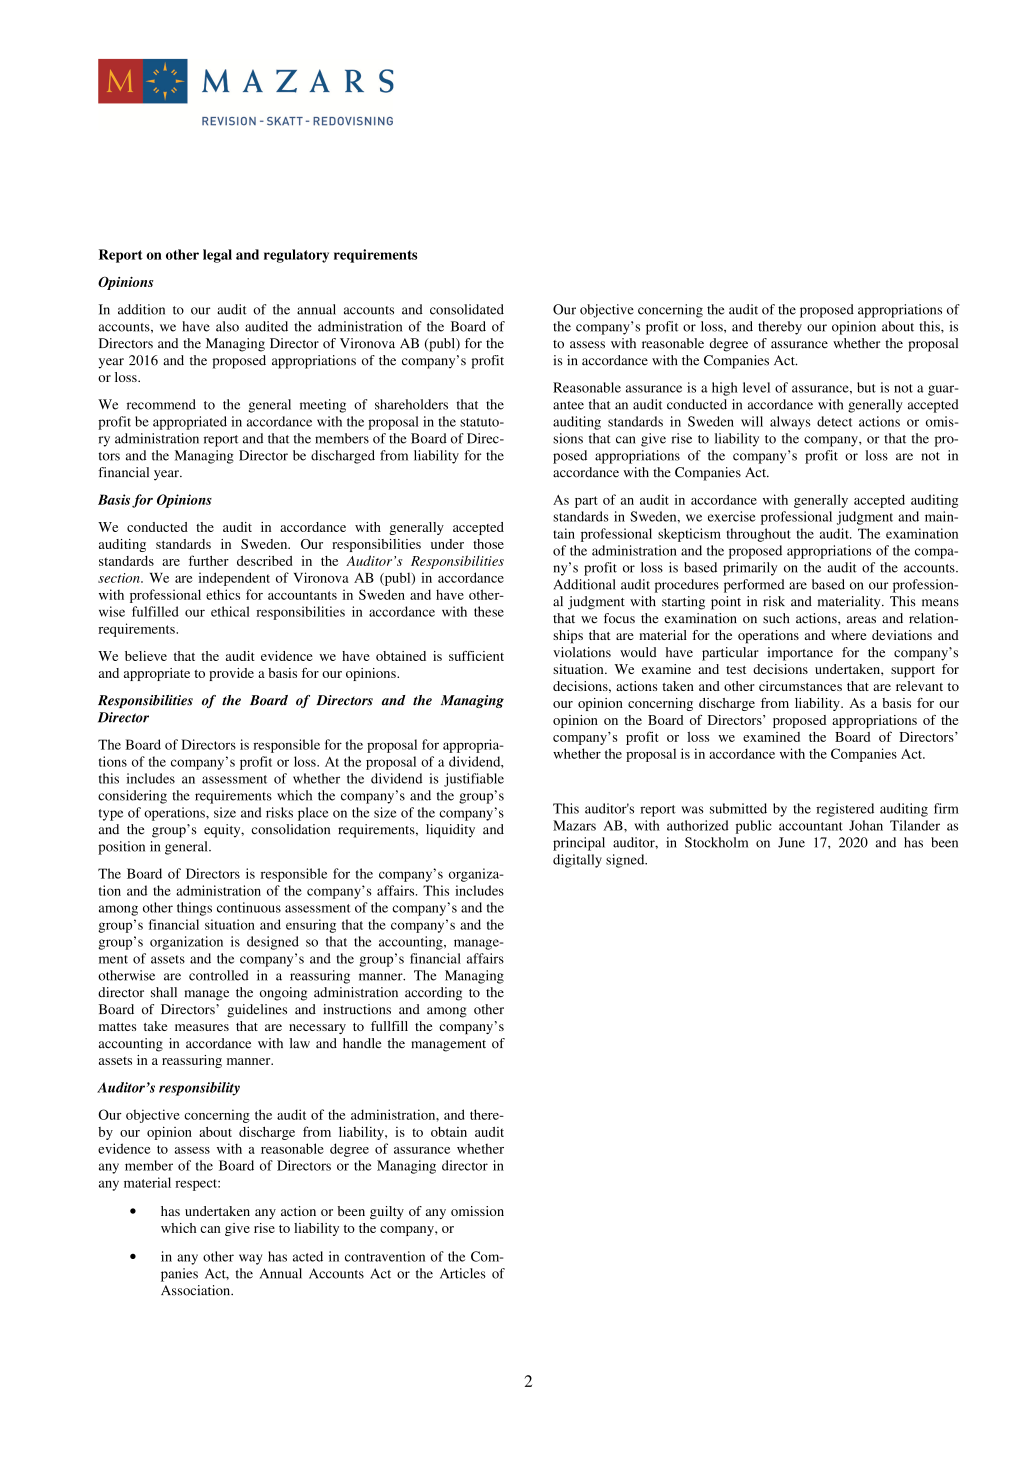 The width and height of the page is (1032, 1460). What do you see at coordinates (489, 611) in the page?
I see `these` at bounding box center [489, 611].
